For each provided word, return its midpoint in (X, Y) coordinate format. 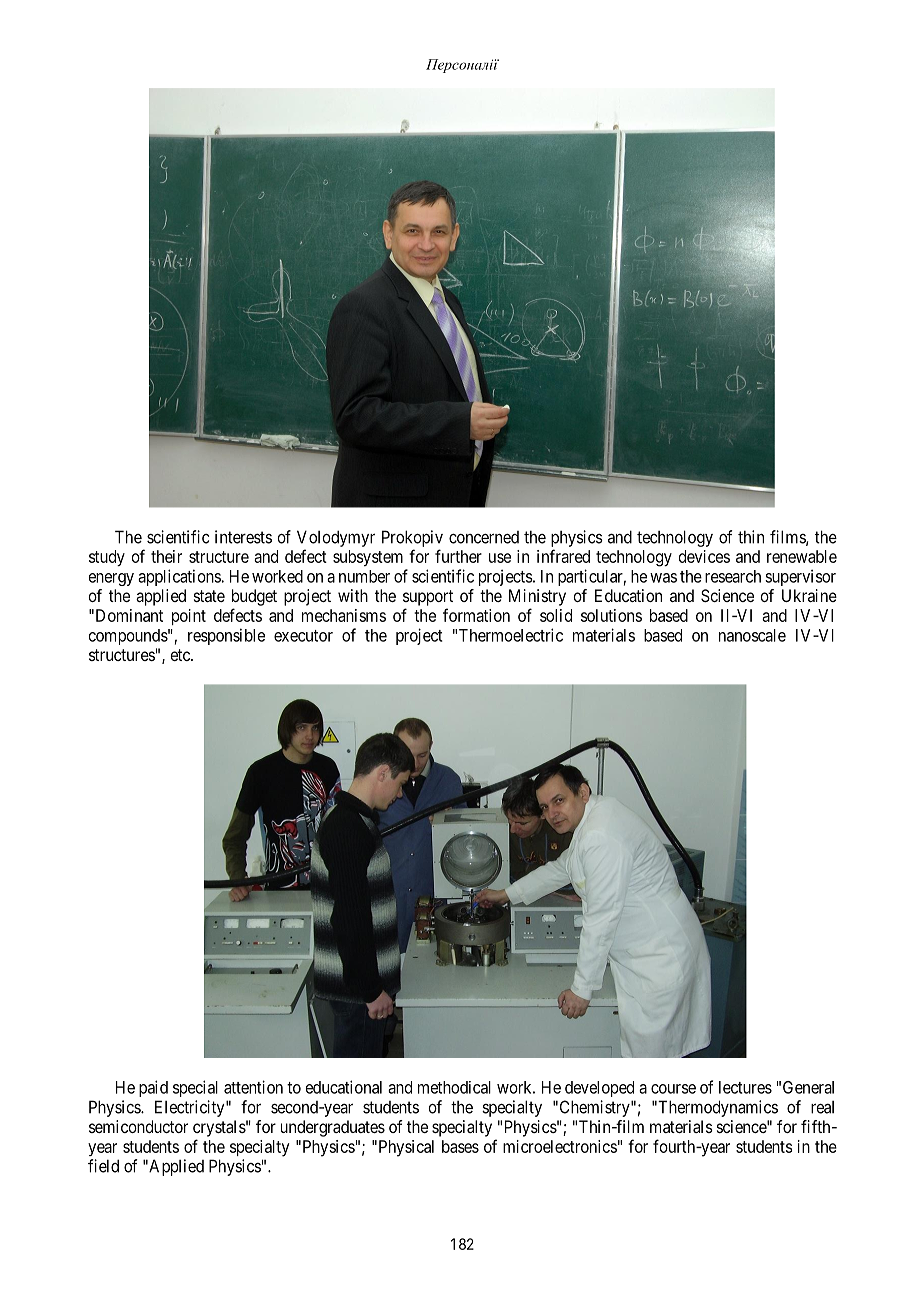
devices (704, 556)
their (166, 556)
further (458, 556)
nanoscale (752, 635)
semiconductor (138, 1126)
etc (181, 655)
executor (303, 636)
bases (460, 1146)
